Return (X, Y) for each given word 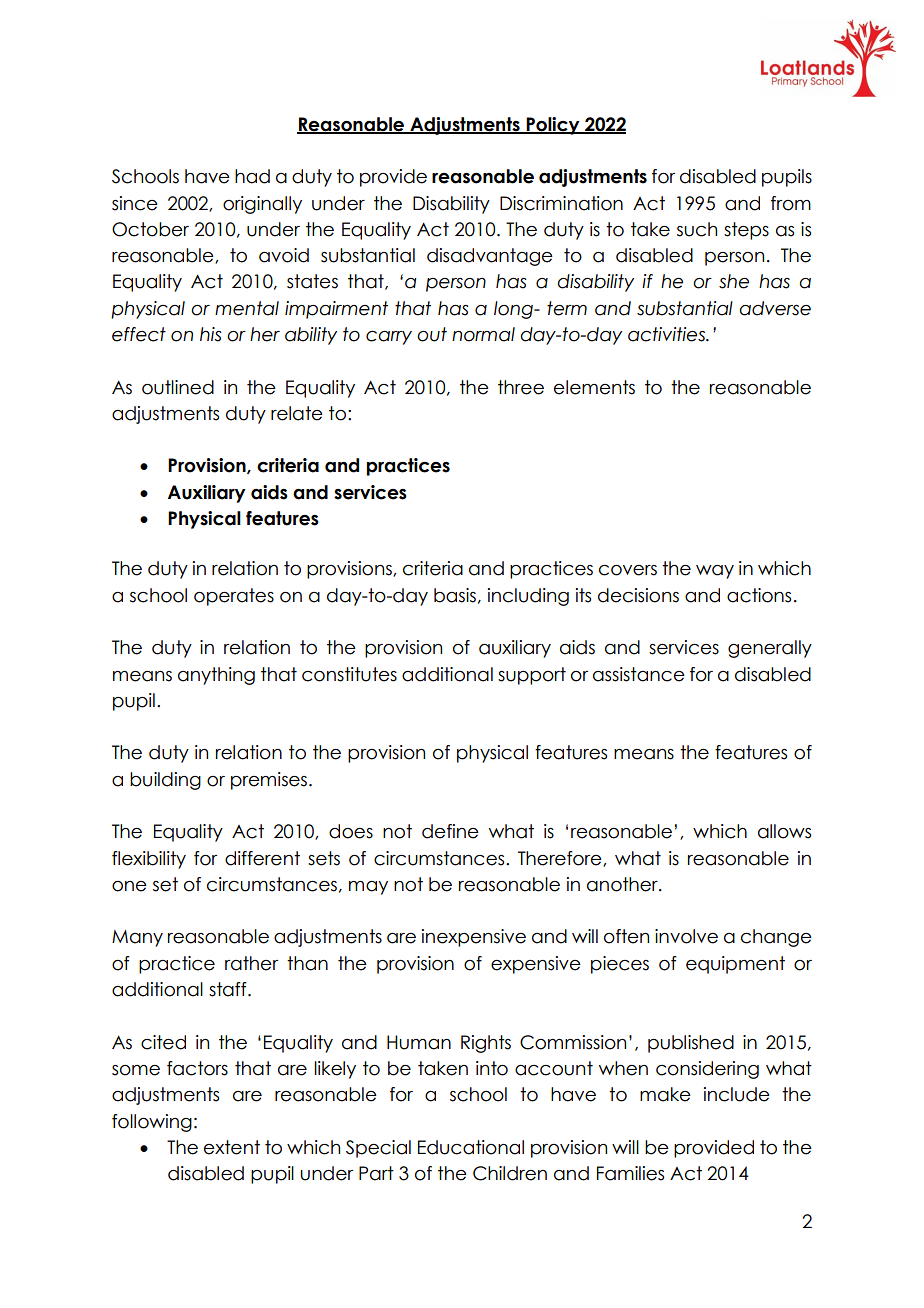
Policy (553, 126)
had (252, 176)
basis (455, 595)
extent (232, 1147)
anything (216, 676)
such (697, 229)
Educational (471, 1147)
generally (770, 649)
